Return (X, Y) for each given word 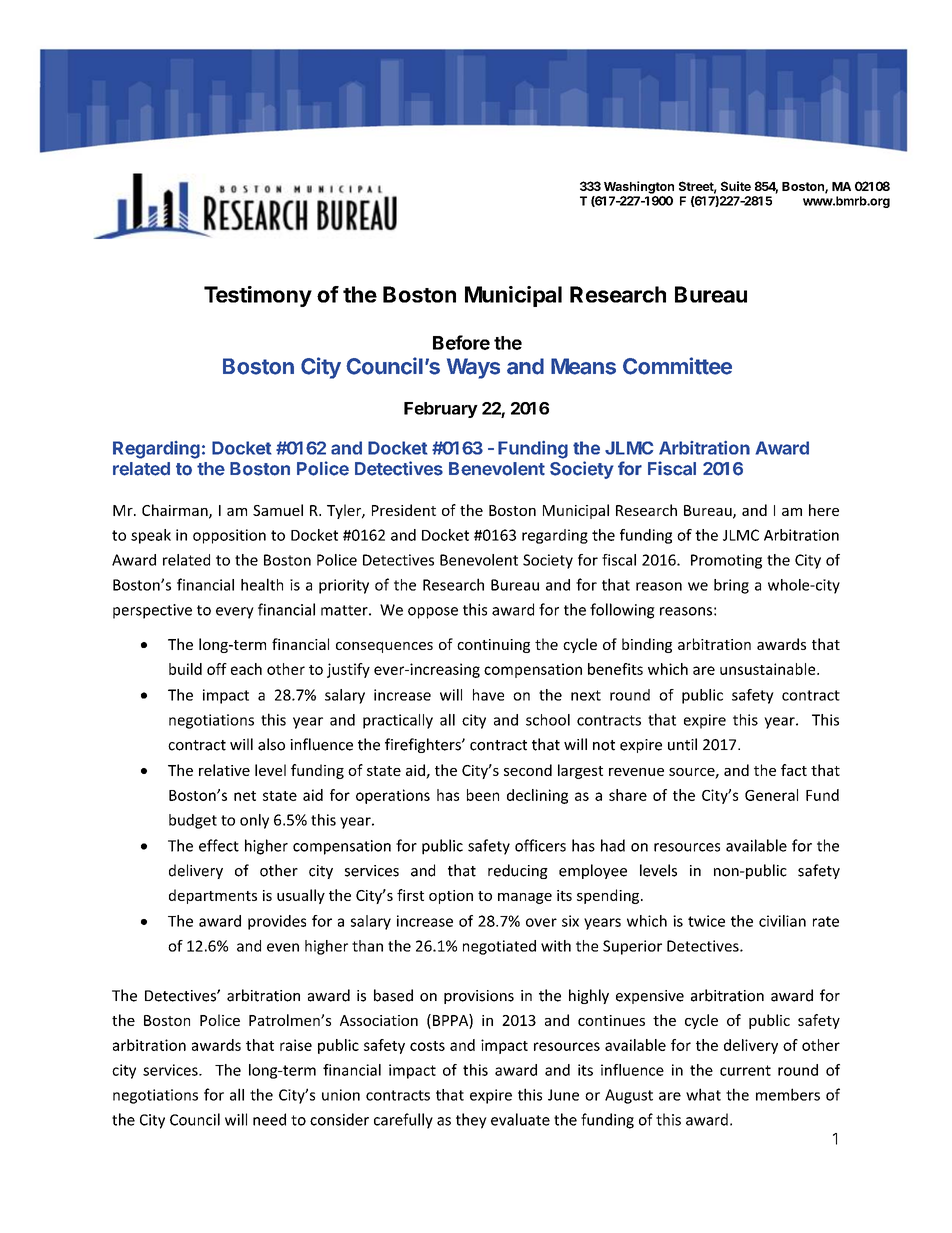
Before (461, 342)
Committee (677, 366)
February (441, 410)
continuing (493, 646)
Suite (736, 186)
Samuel (278, 510)
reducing (518, 871)
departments (213, 896)
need (269, 1119)
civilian (782, 921)
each (246, 669)
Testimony (258, 296)
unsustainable (769, 669)
